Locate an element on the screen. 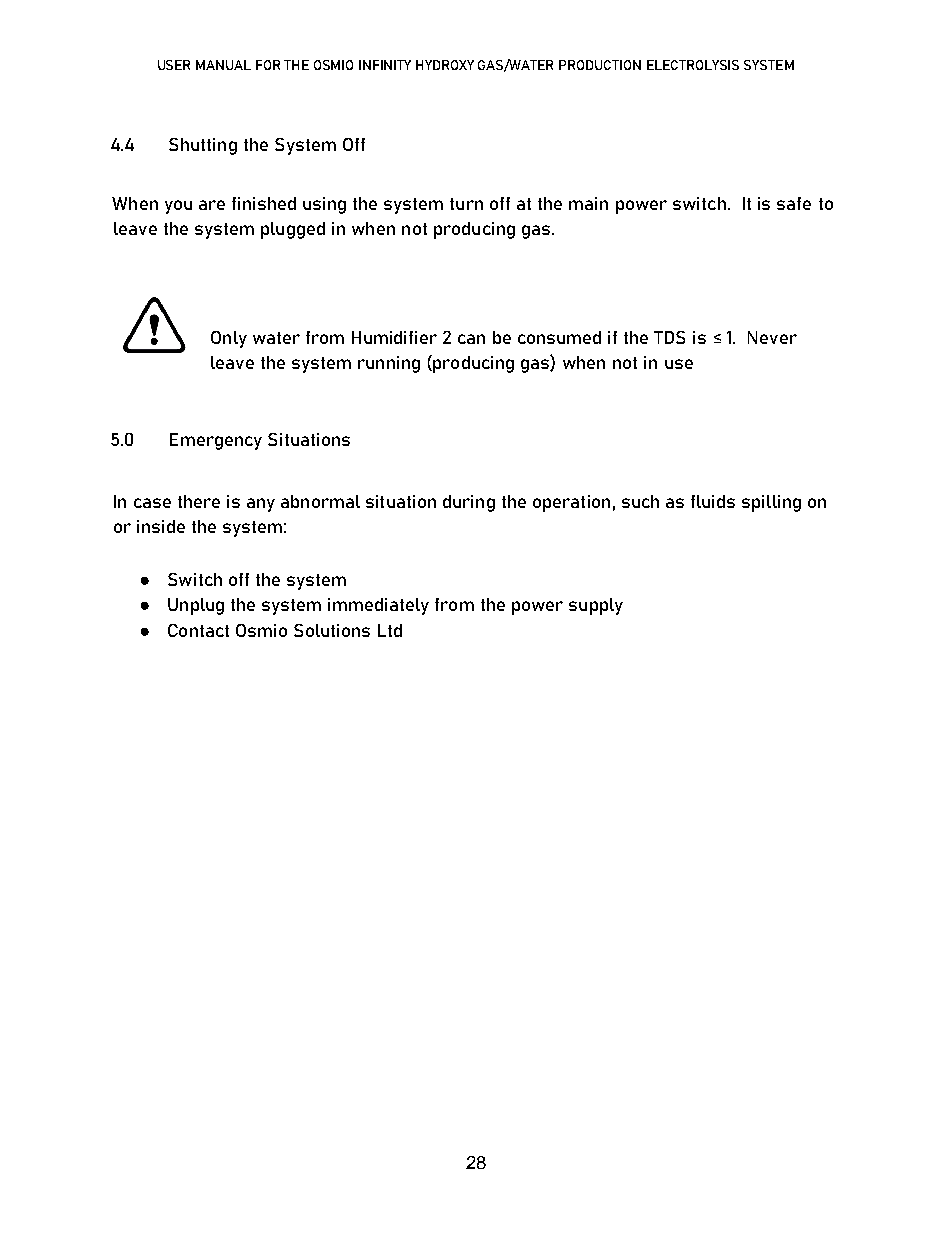  plugged is located at coordinates (293, 230).
